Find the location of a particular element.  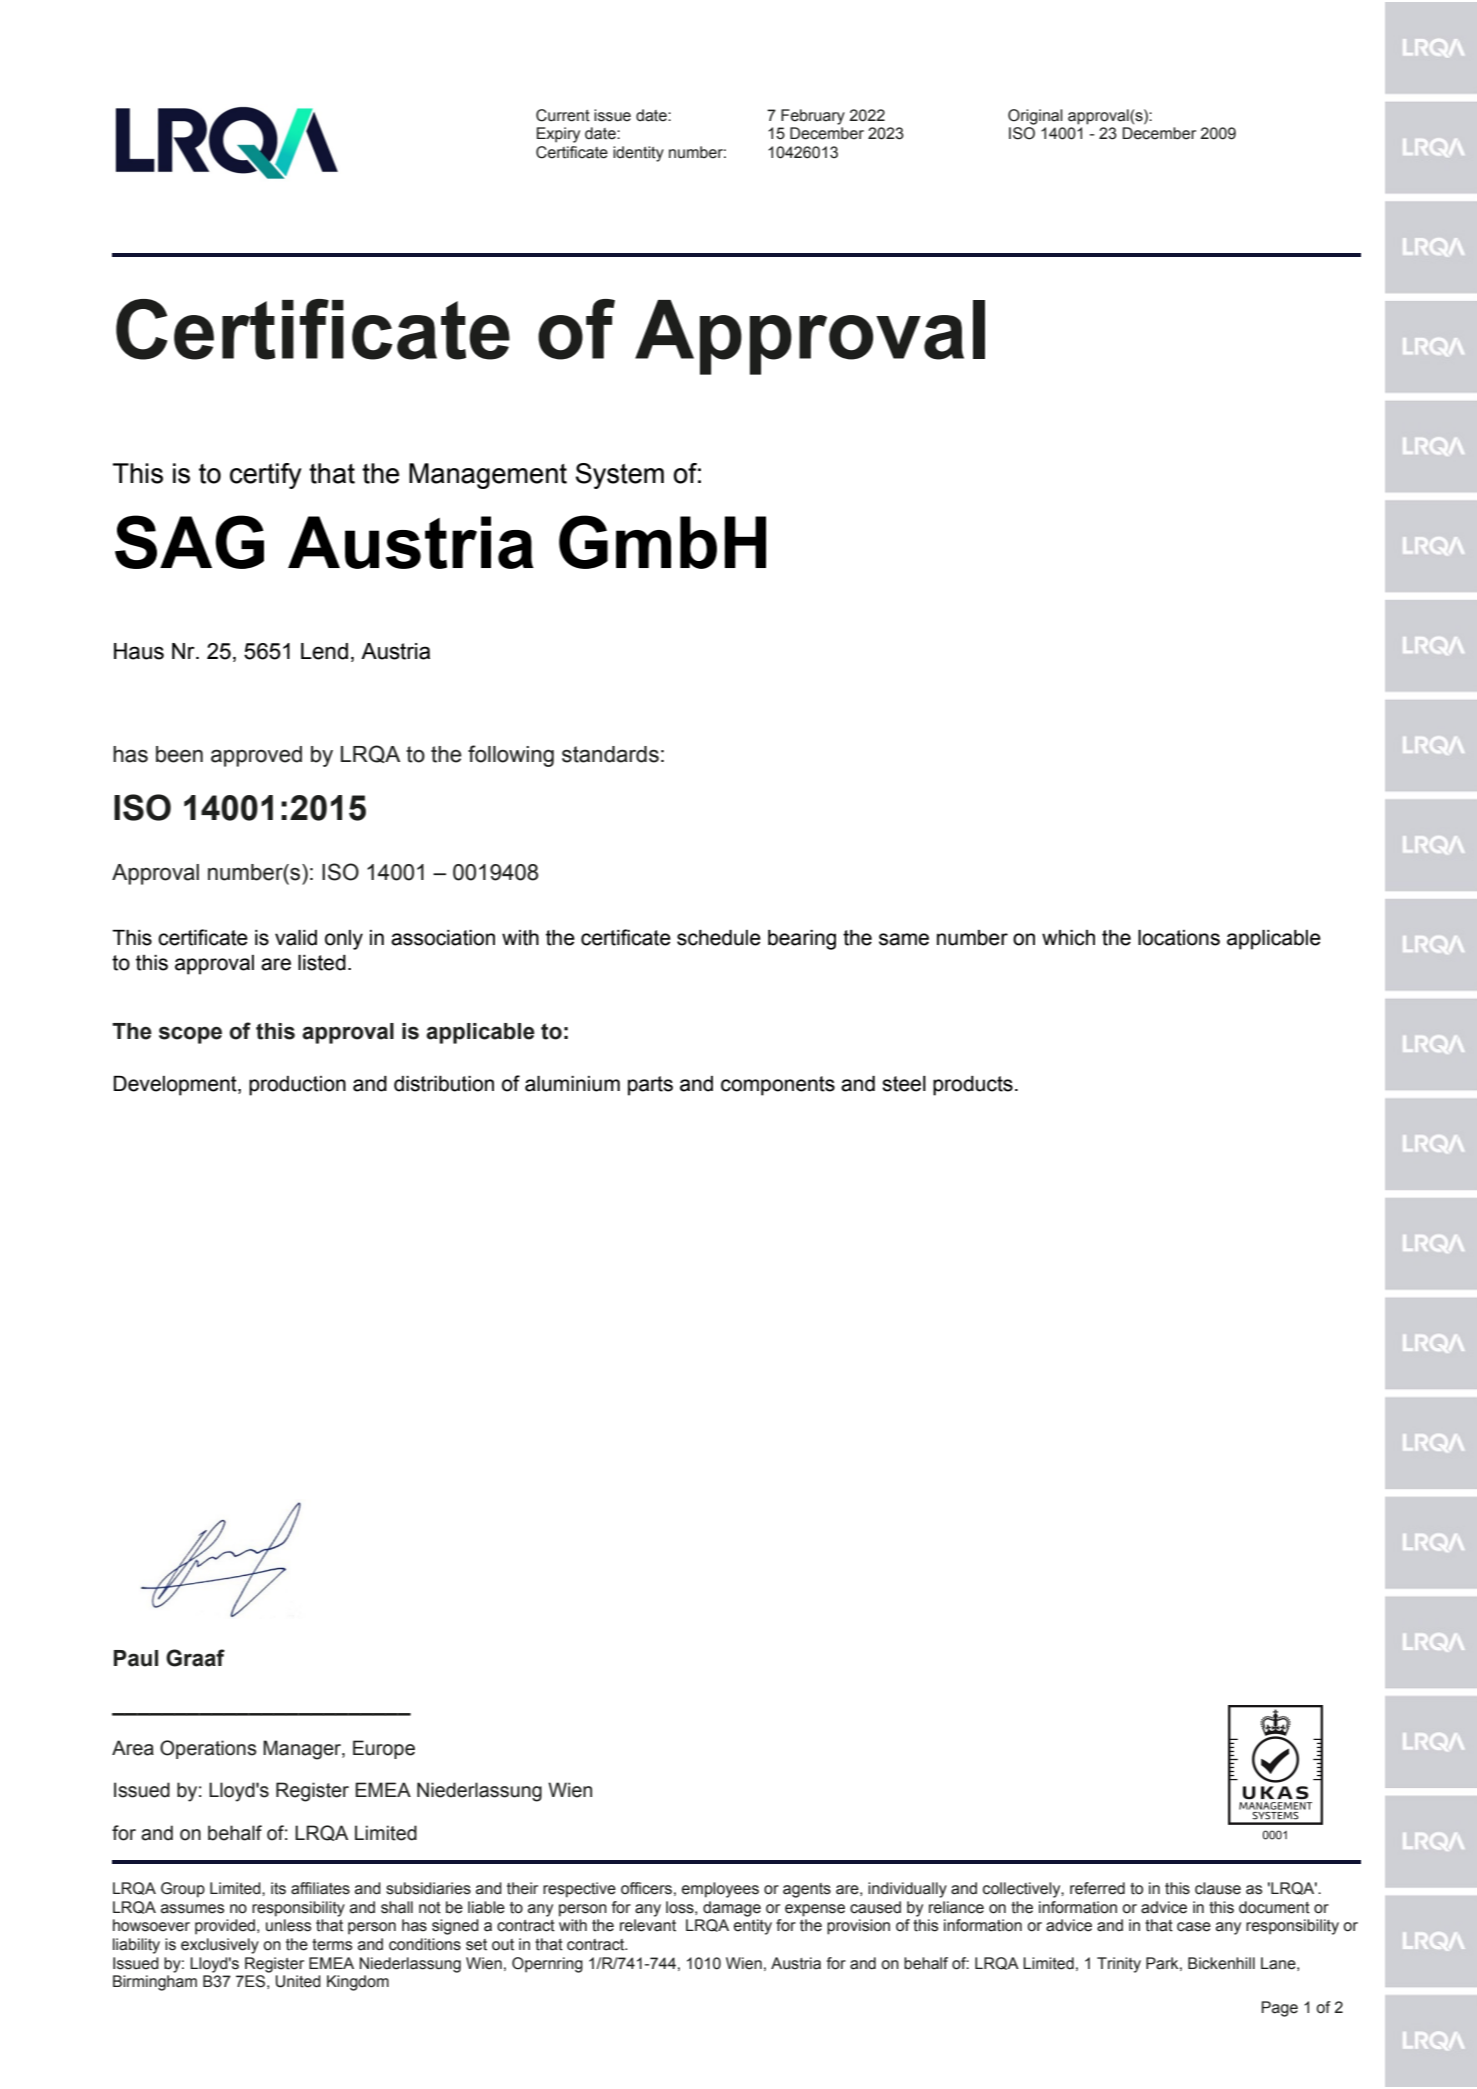

products is located at coordinates (973, 1086).
